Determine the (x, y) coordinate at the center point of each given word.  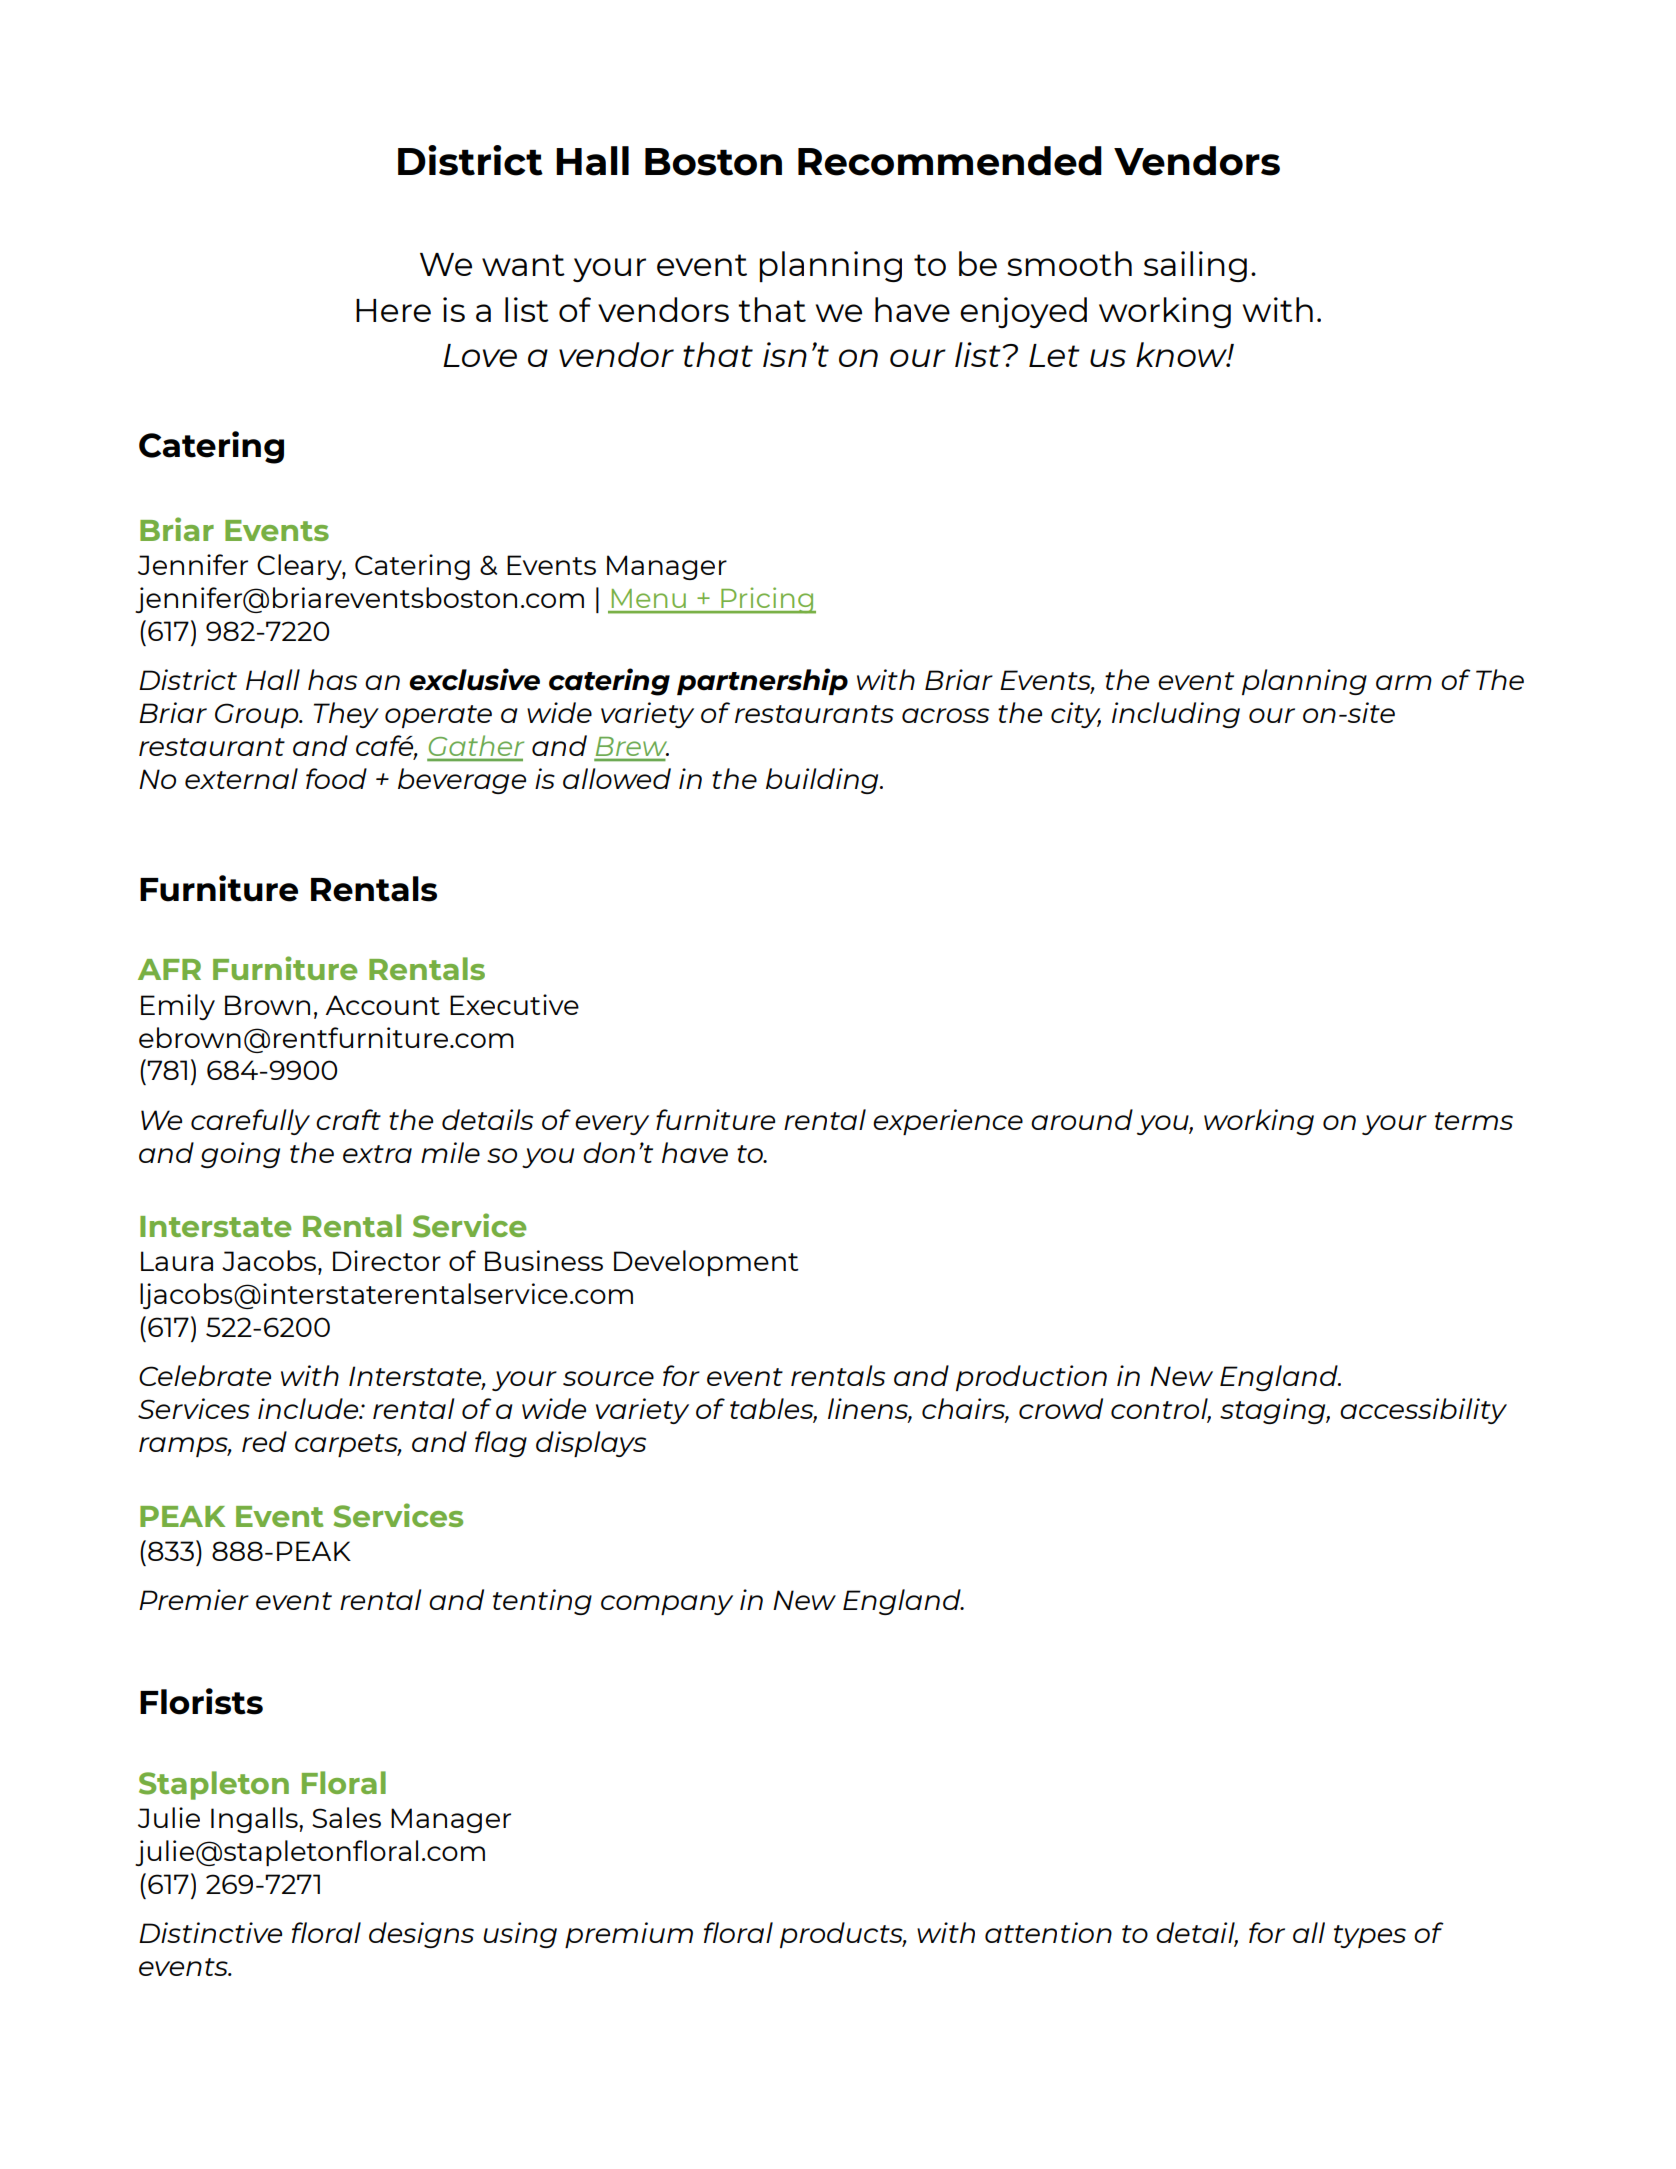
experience (948, 1122)
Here (393, 310)
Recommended (950, 161)
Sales (346, 1817)
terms (1474, 1121)
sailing (1195, 266)
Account (382, 1005)
